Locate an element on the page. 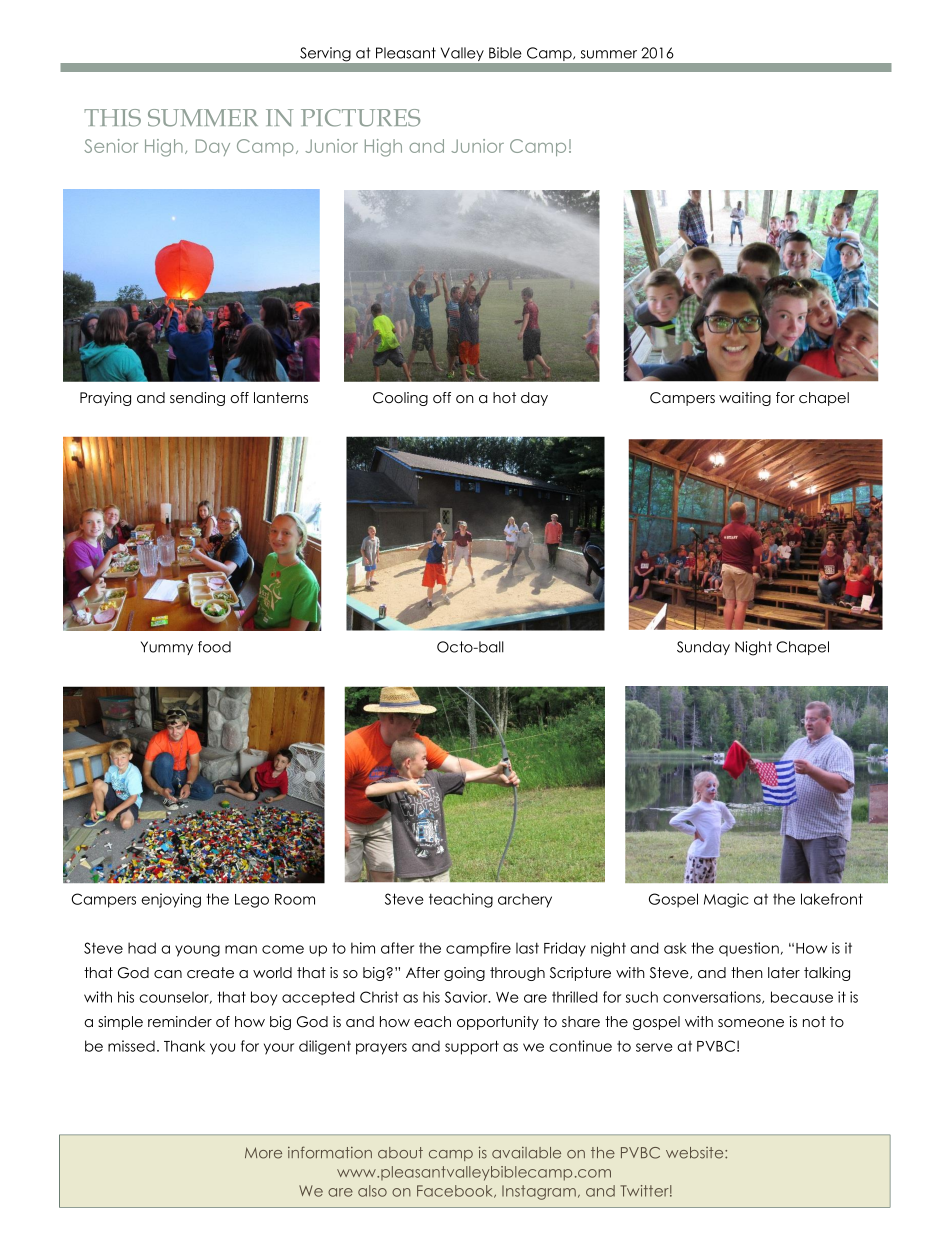 The width and height of the image is (952, 1233). More is located at coordinates (263, 1153).
